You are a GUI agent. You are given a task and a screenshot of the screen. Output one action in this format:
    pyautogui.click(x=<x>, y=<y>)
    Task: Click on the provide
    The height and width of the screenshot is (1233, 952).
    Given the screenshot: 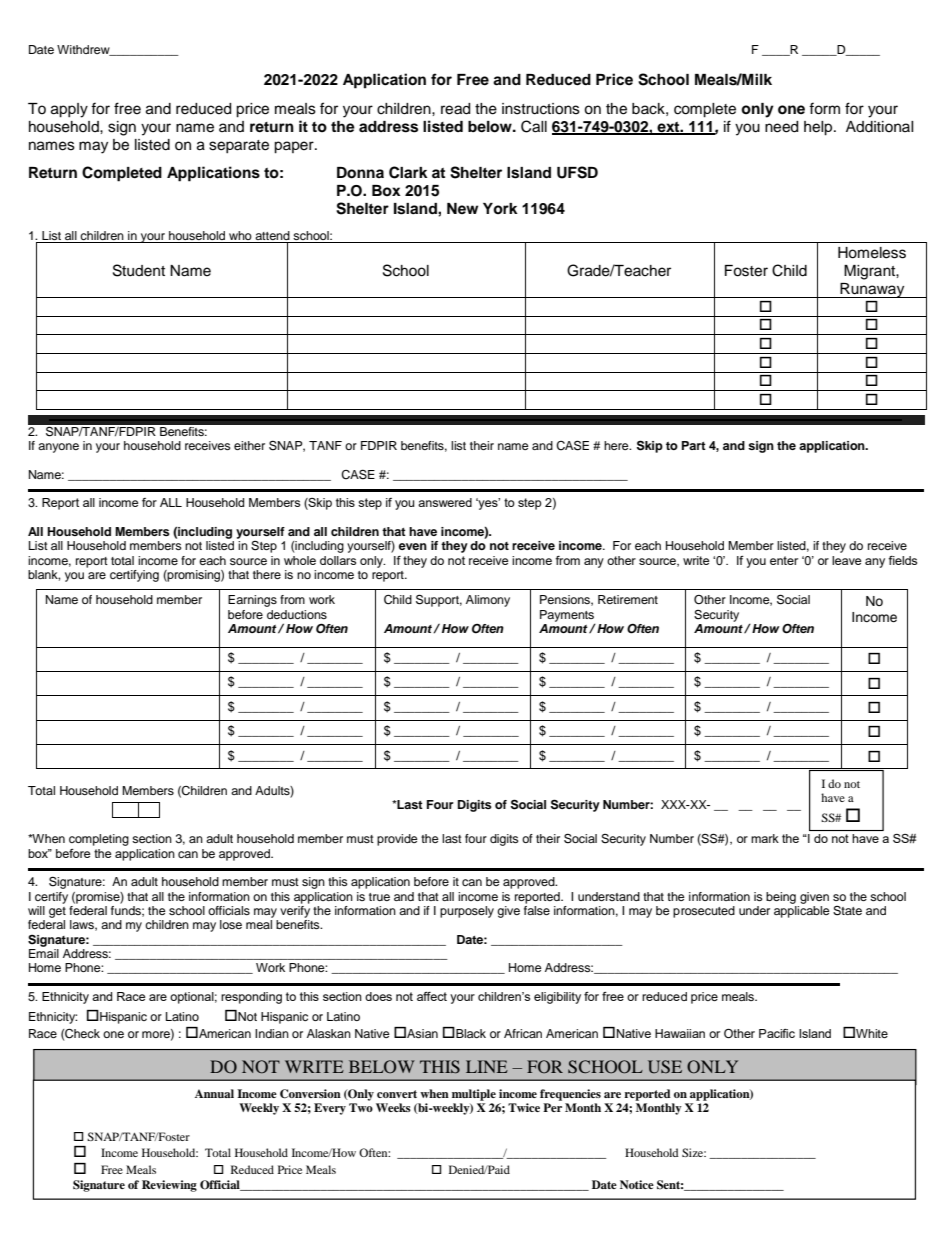 What is the action you would take?
    pyautogui.click(x=397, y=840)
